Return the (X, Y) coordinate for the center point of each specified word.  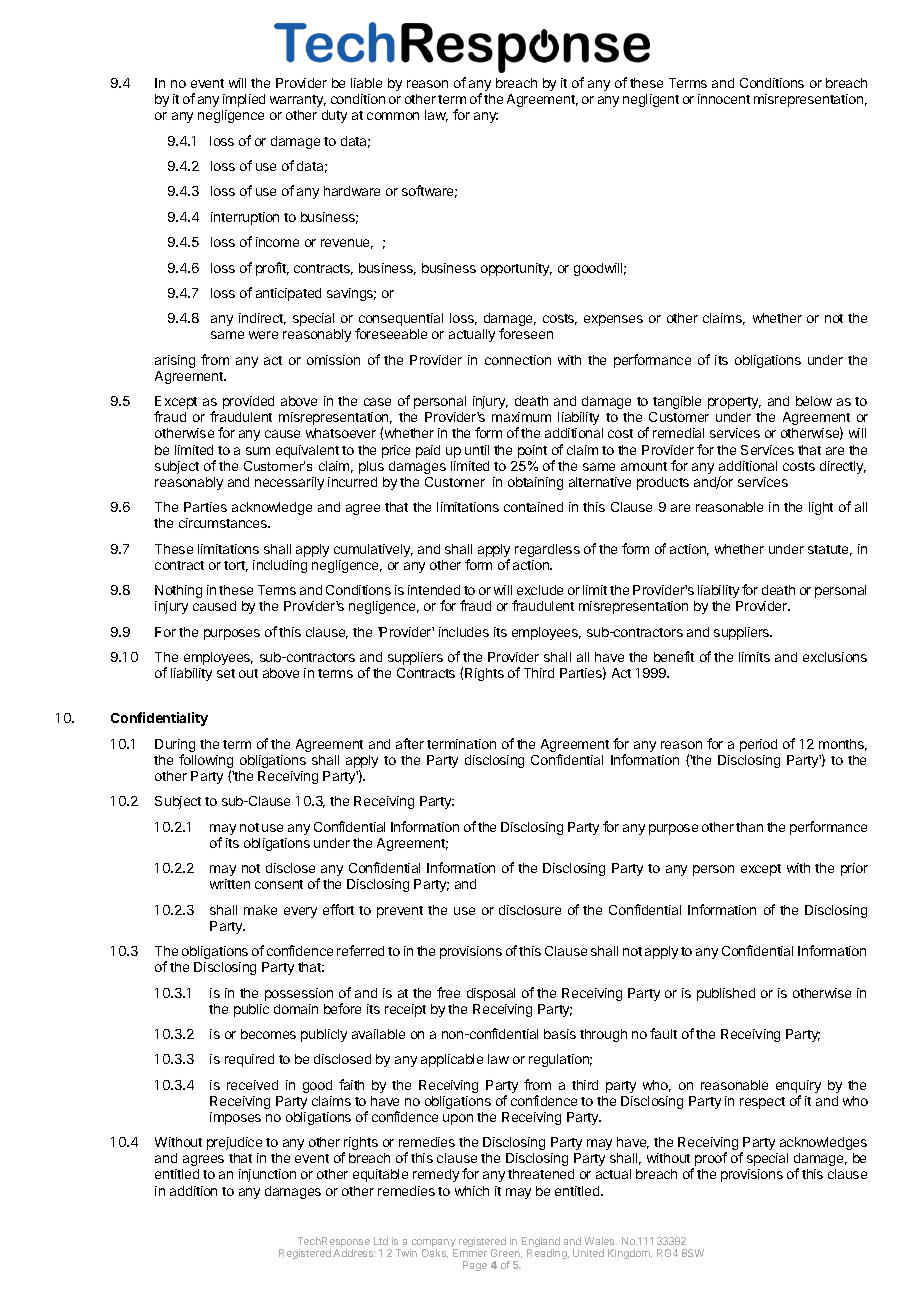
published (726, 994)
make (260, 910)
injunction (267, 1175)
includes (464, 632)
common (393, 116)
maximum (521, 417)
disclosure (530, 910)
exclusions (835, 657)
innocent (724, 99)
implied (244, 100)
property (734, 403)
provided (248, 402)
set (226, 673)
